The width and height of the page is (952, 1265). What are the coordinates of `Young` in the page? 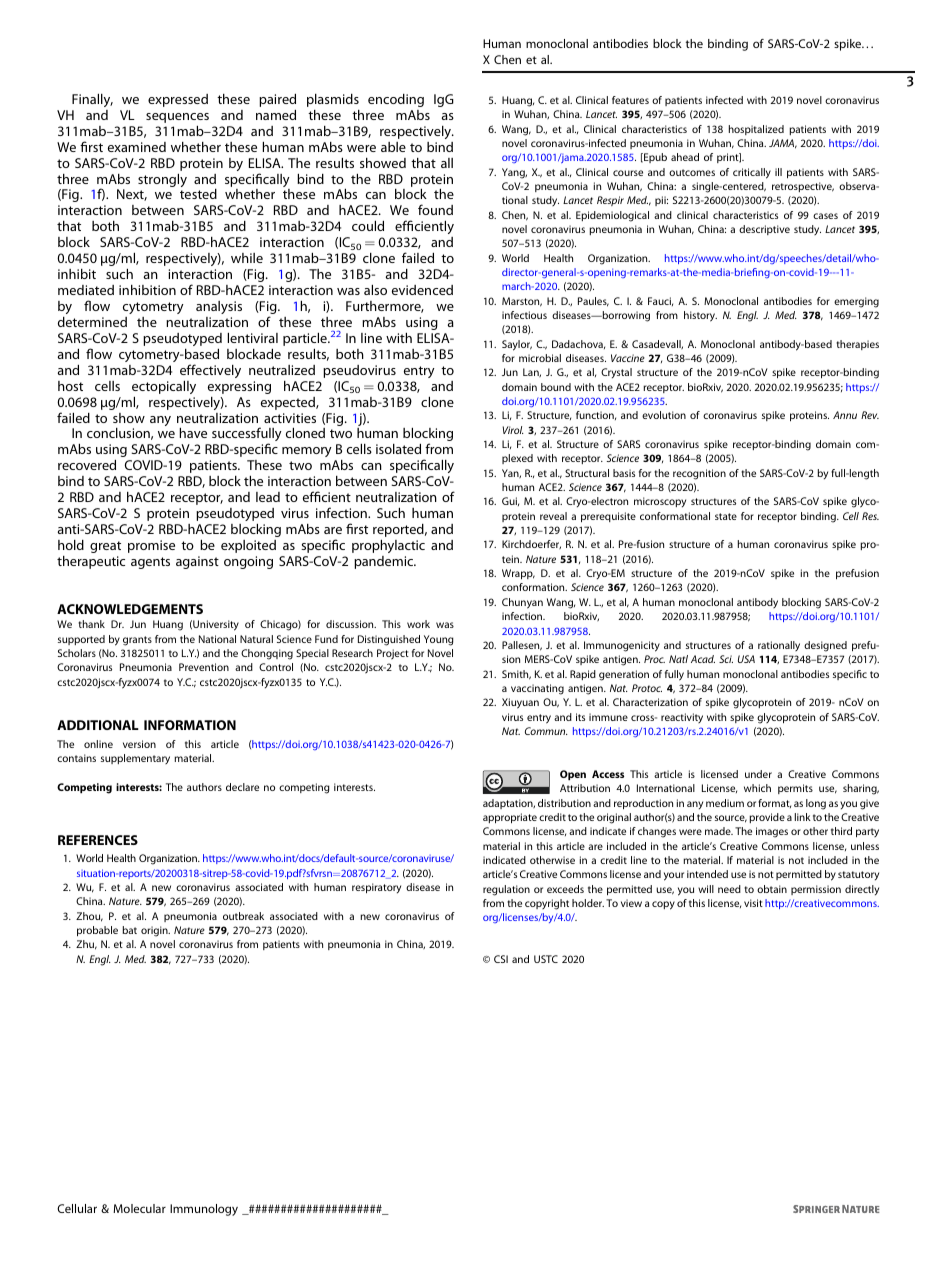 It's located at (439, 640).
